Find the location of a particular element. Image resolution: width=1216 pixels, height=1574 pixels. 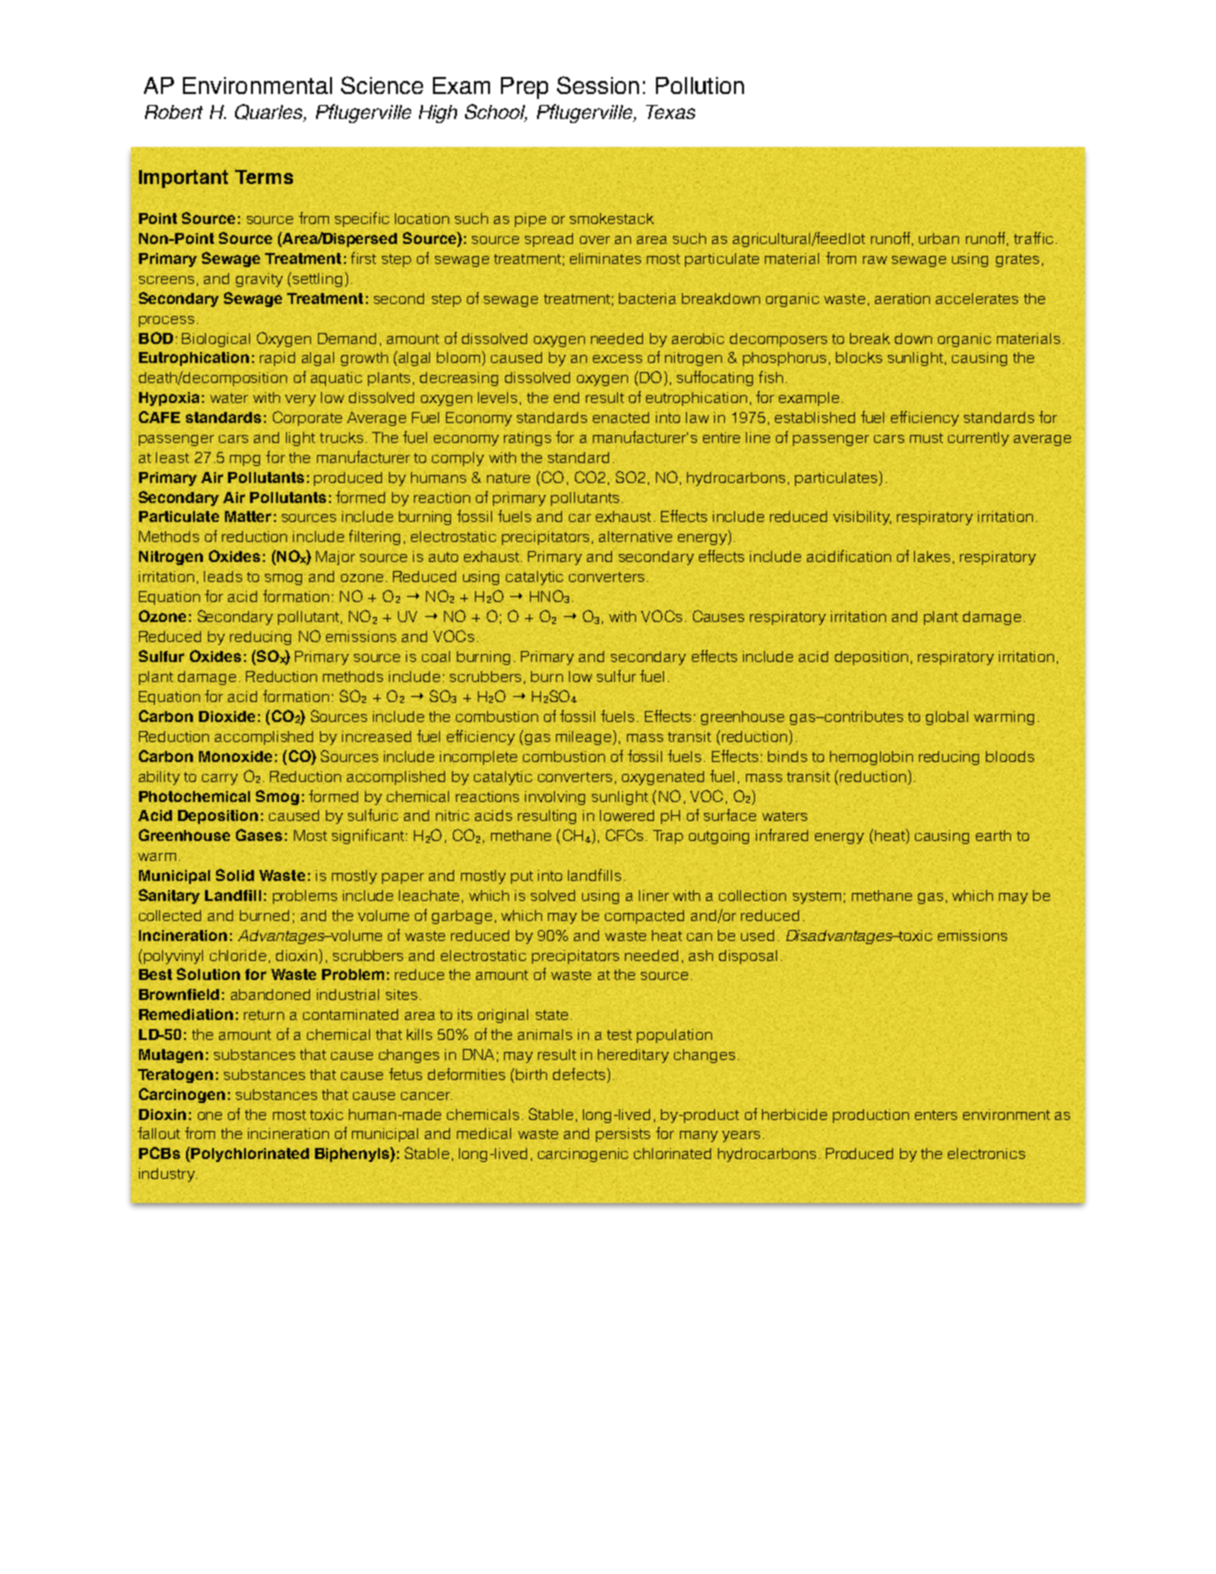

fallout is located at coordinates (159, 1133).
